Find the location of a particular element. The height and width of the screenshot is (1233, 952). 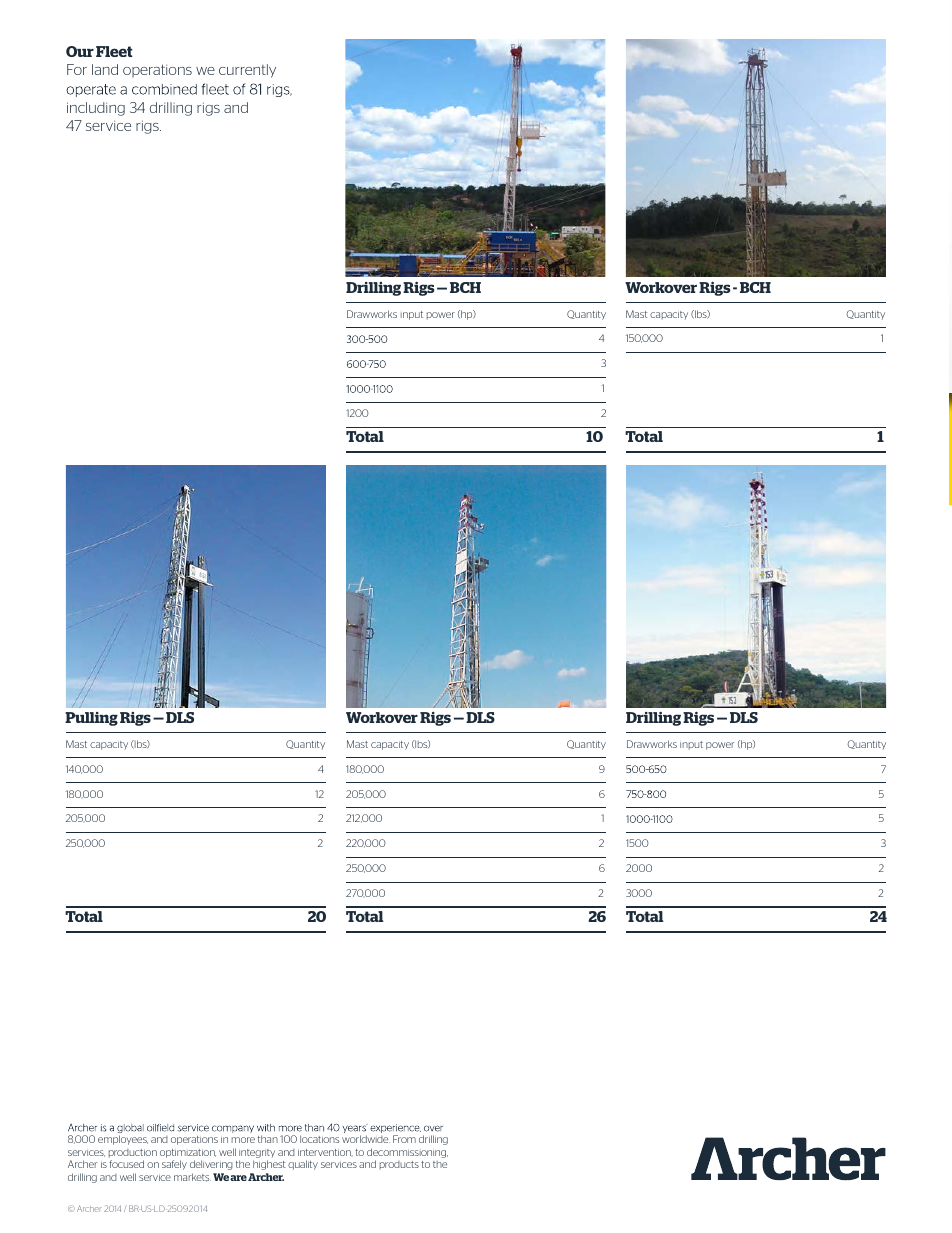

are is located at coordinates (238, 1178).
